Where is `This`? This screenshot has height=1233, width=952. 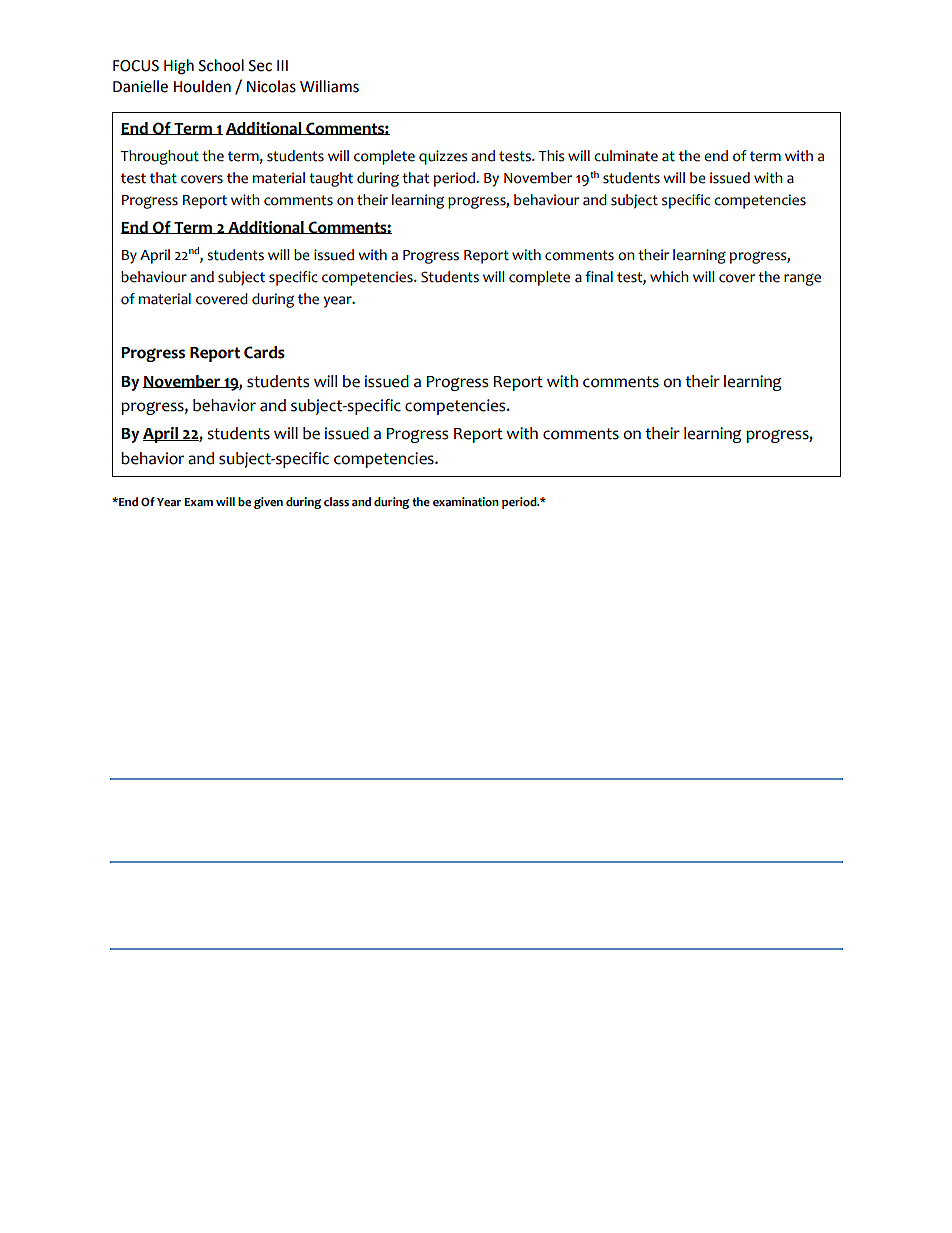 This is located at coordinates (551, 156).
